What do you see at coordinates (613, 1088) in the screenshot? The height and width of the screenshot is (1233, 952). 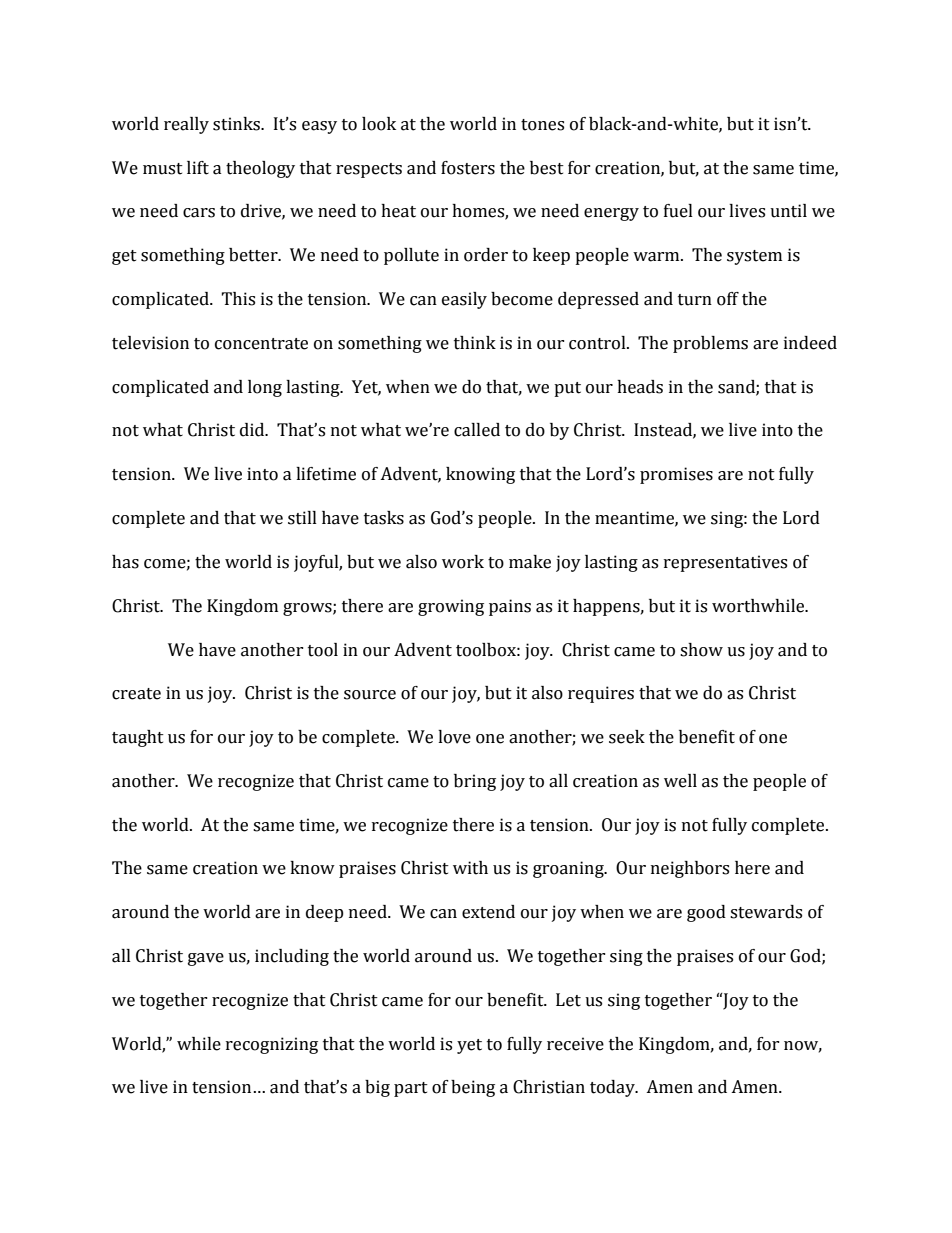 I see `today` at bounding box center [613, 1088].
